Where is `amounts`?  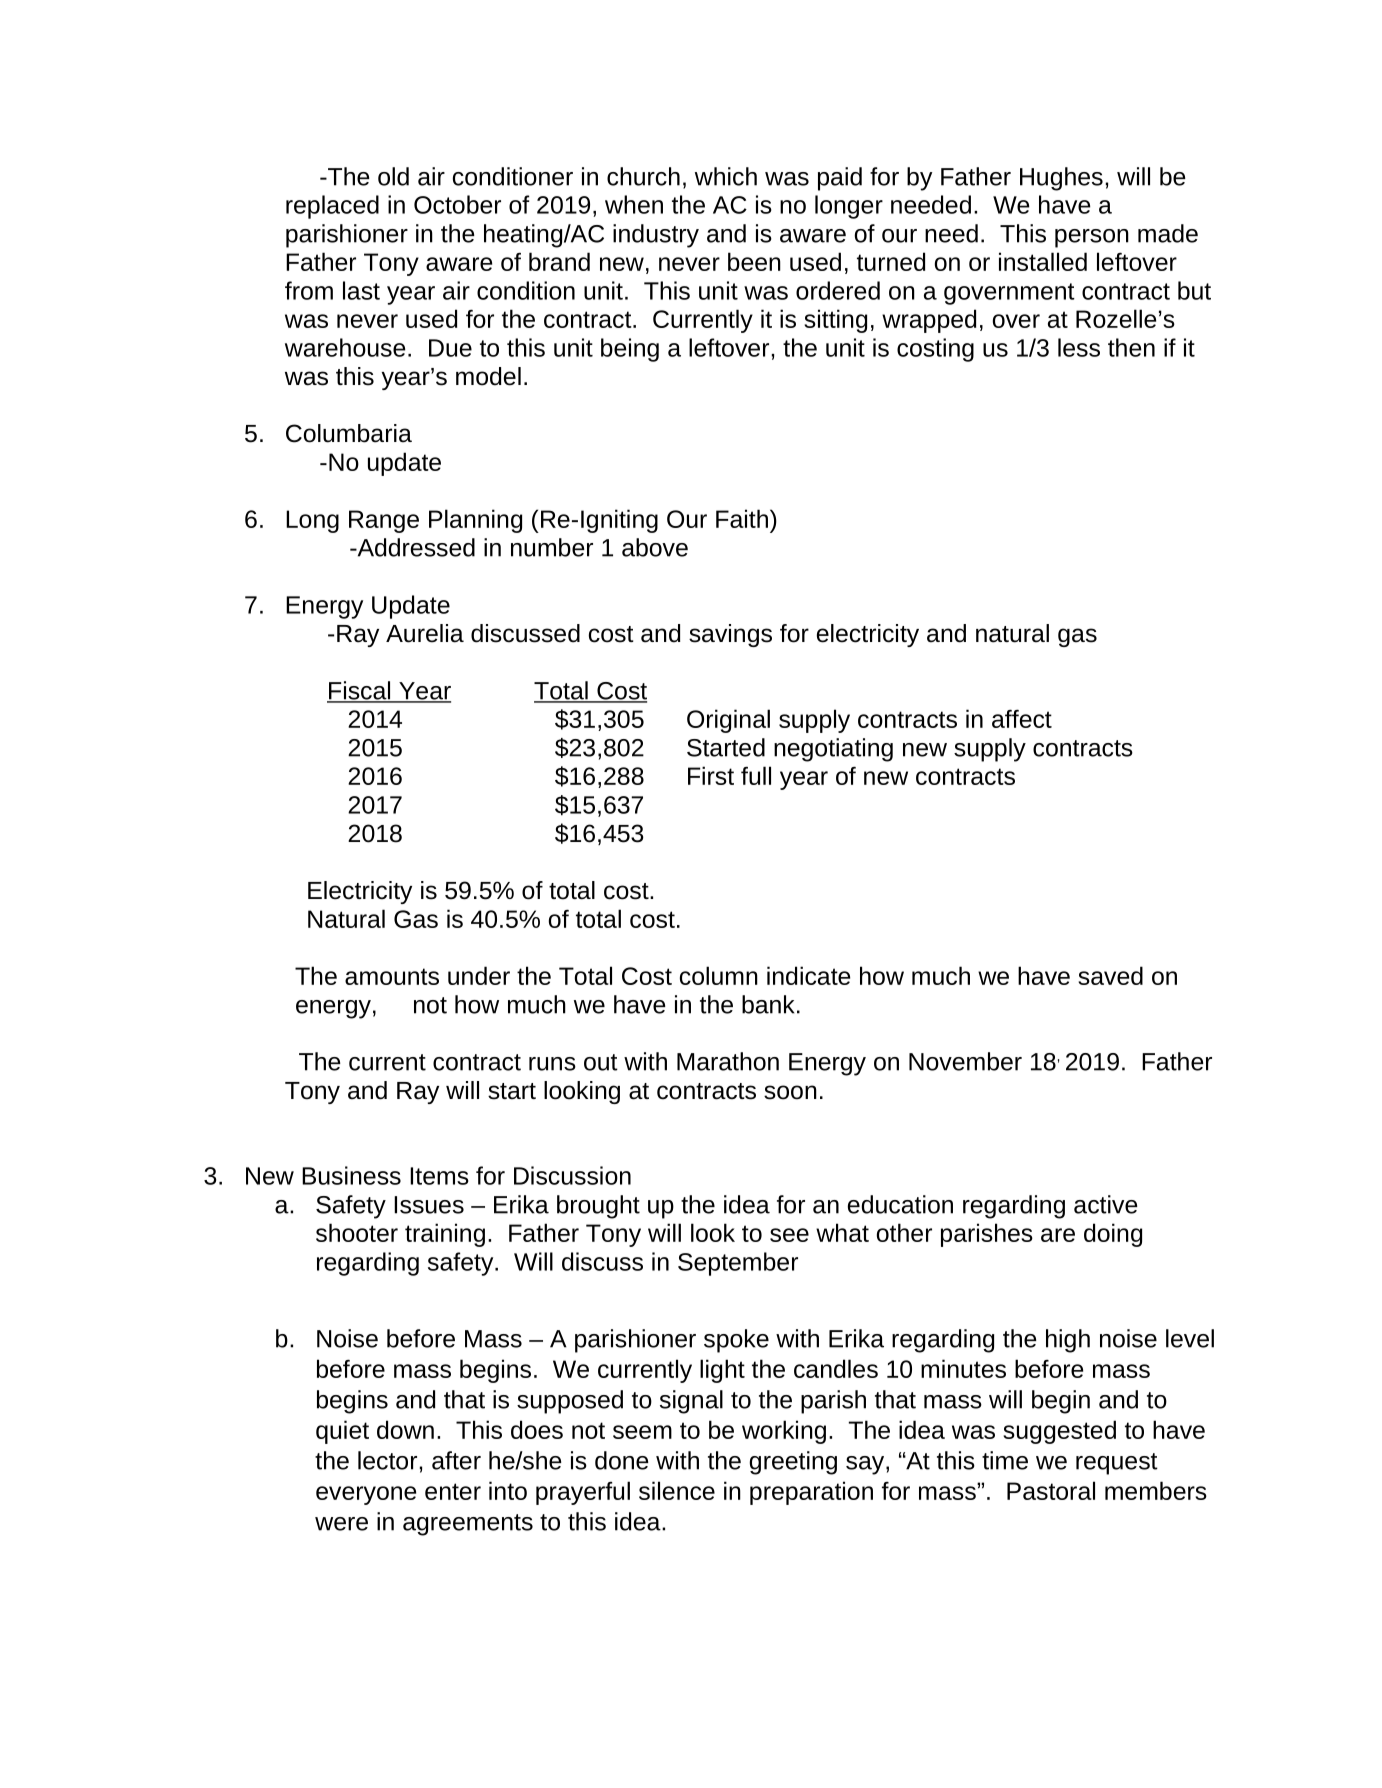 amounts is located at coordinates (392, 976).
